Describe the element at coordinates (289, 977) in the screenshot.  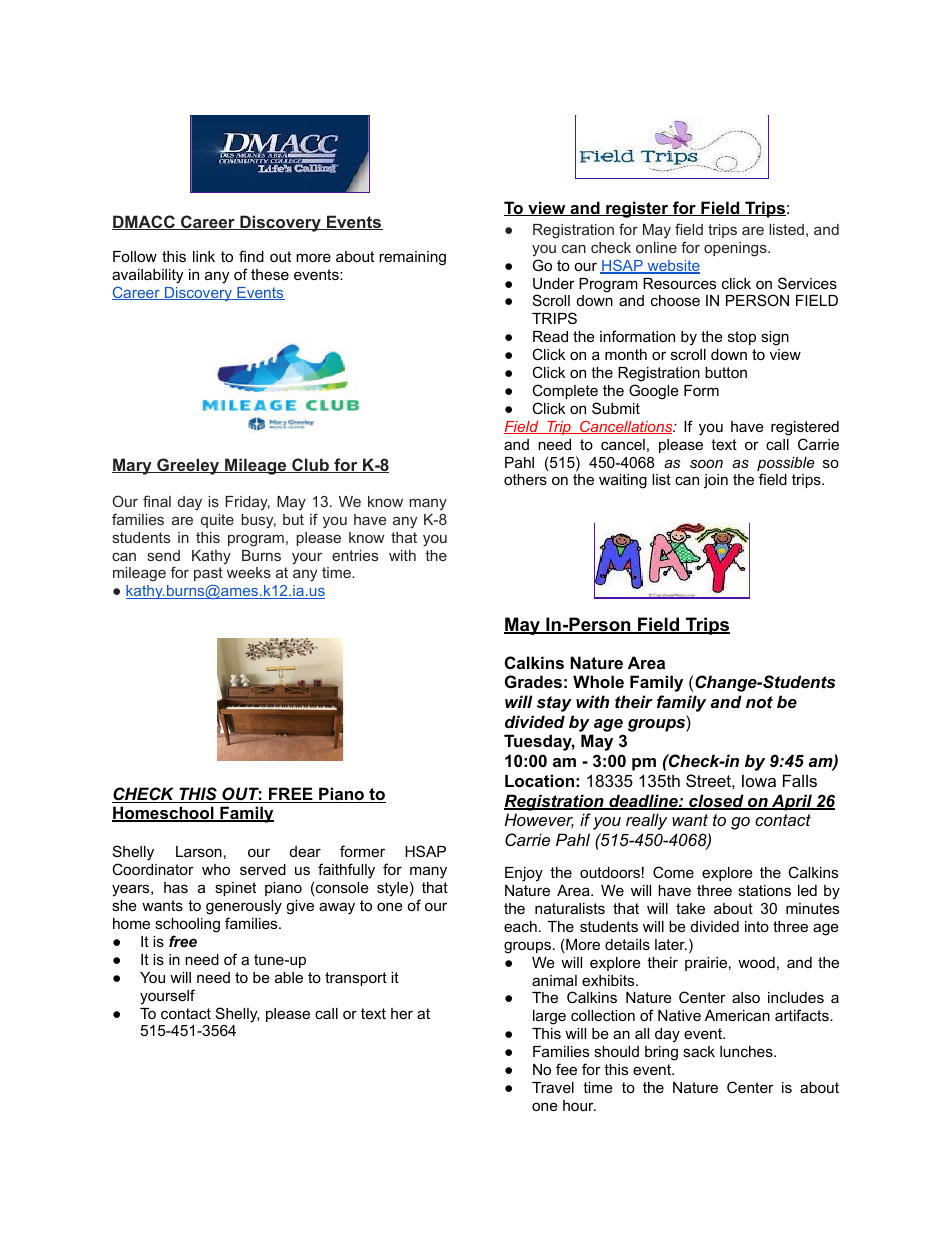
I see `able` at that location.
